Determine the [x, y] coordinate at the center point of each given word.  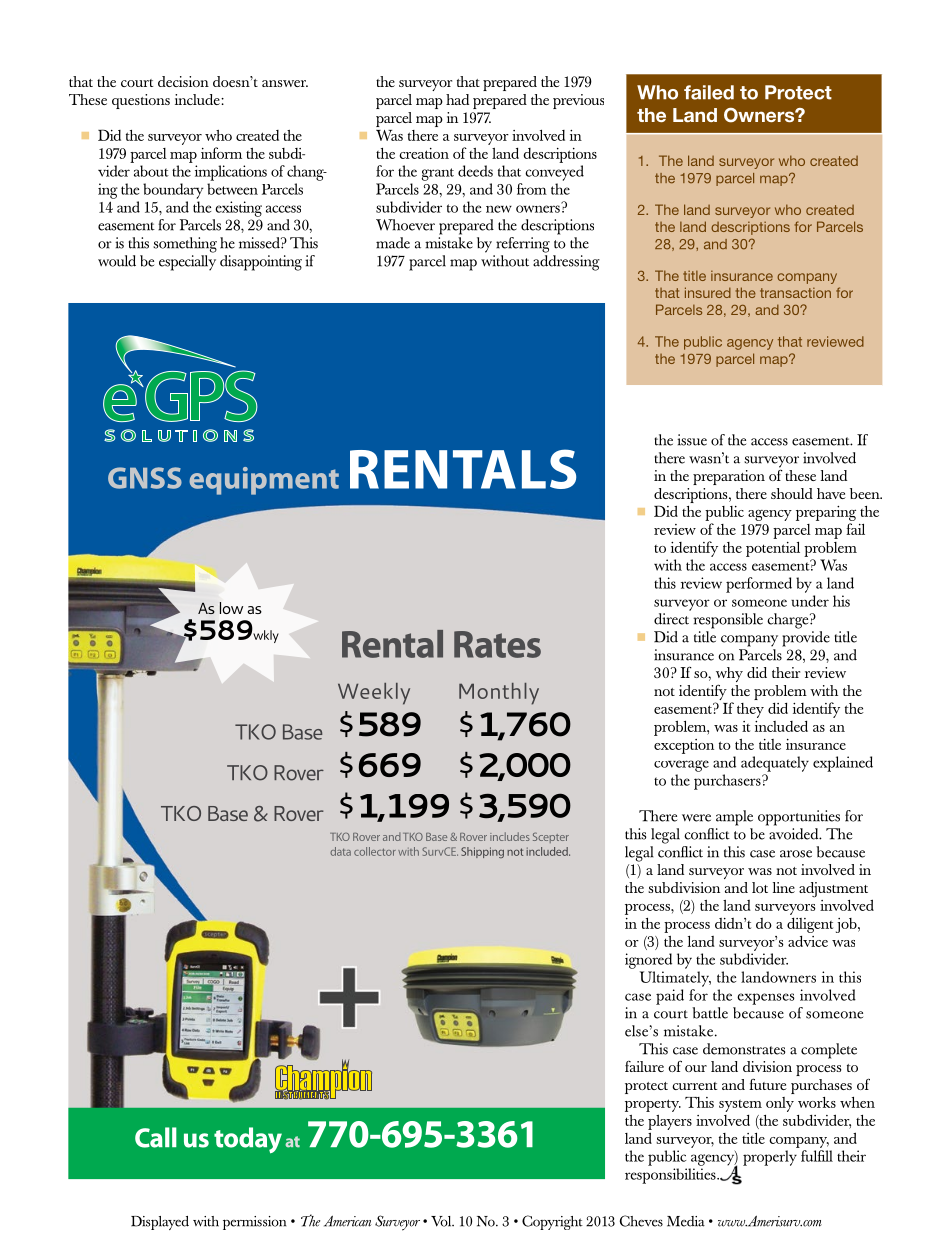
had [457, 99]
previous [578, 101]
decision [183, 81]
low [231, 608]
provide [806, 639]
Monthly [499, 694]
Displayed [160, 1223]
